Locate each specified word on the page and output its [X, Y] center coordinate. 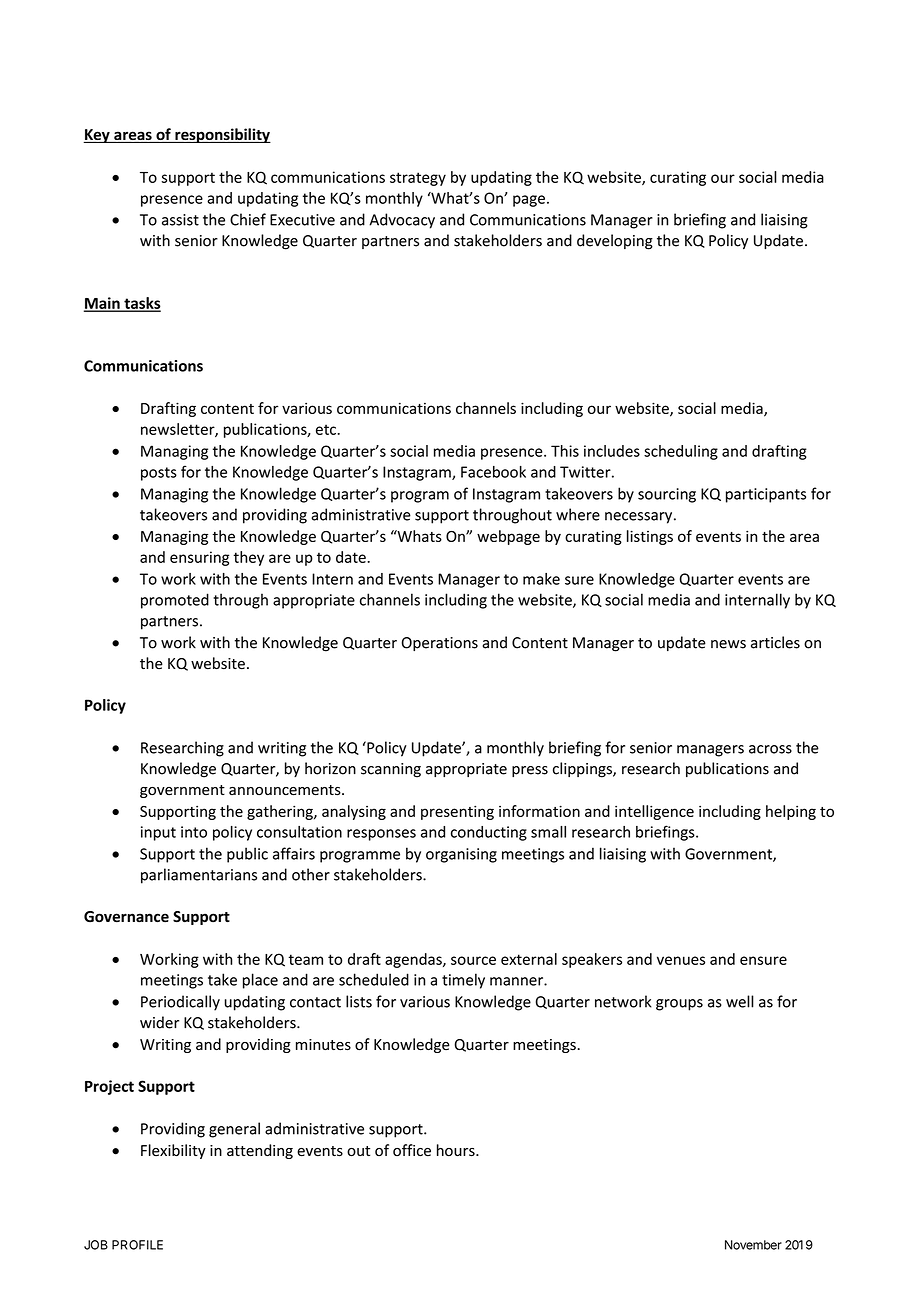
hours [457, 1150]
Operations [440, 644]
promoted [175, 601]
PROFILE [137, 1245]
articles [775, 642]
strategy [418, 179]
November [753, 1245]
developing [615, 242]
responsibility [222, 135]
